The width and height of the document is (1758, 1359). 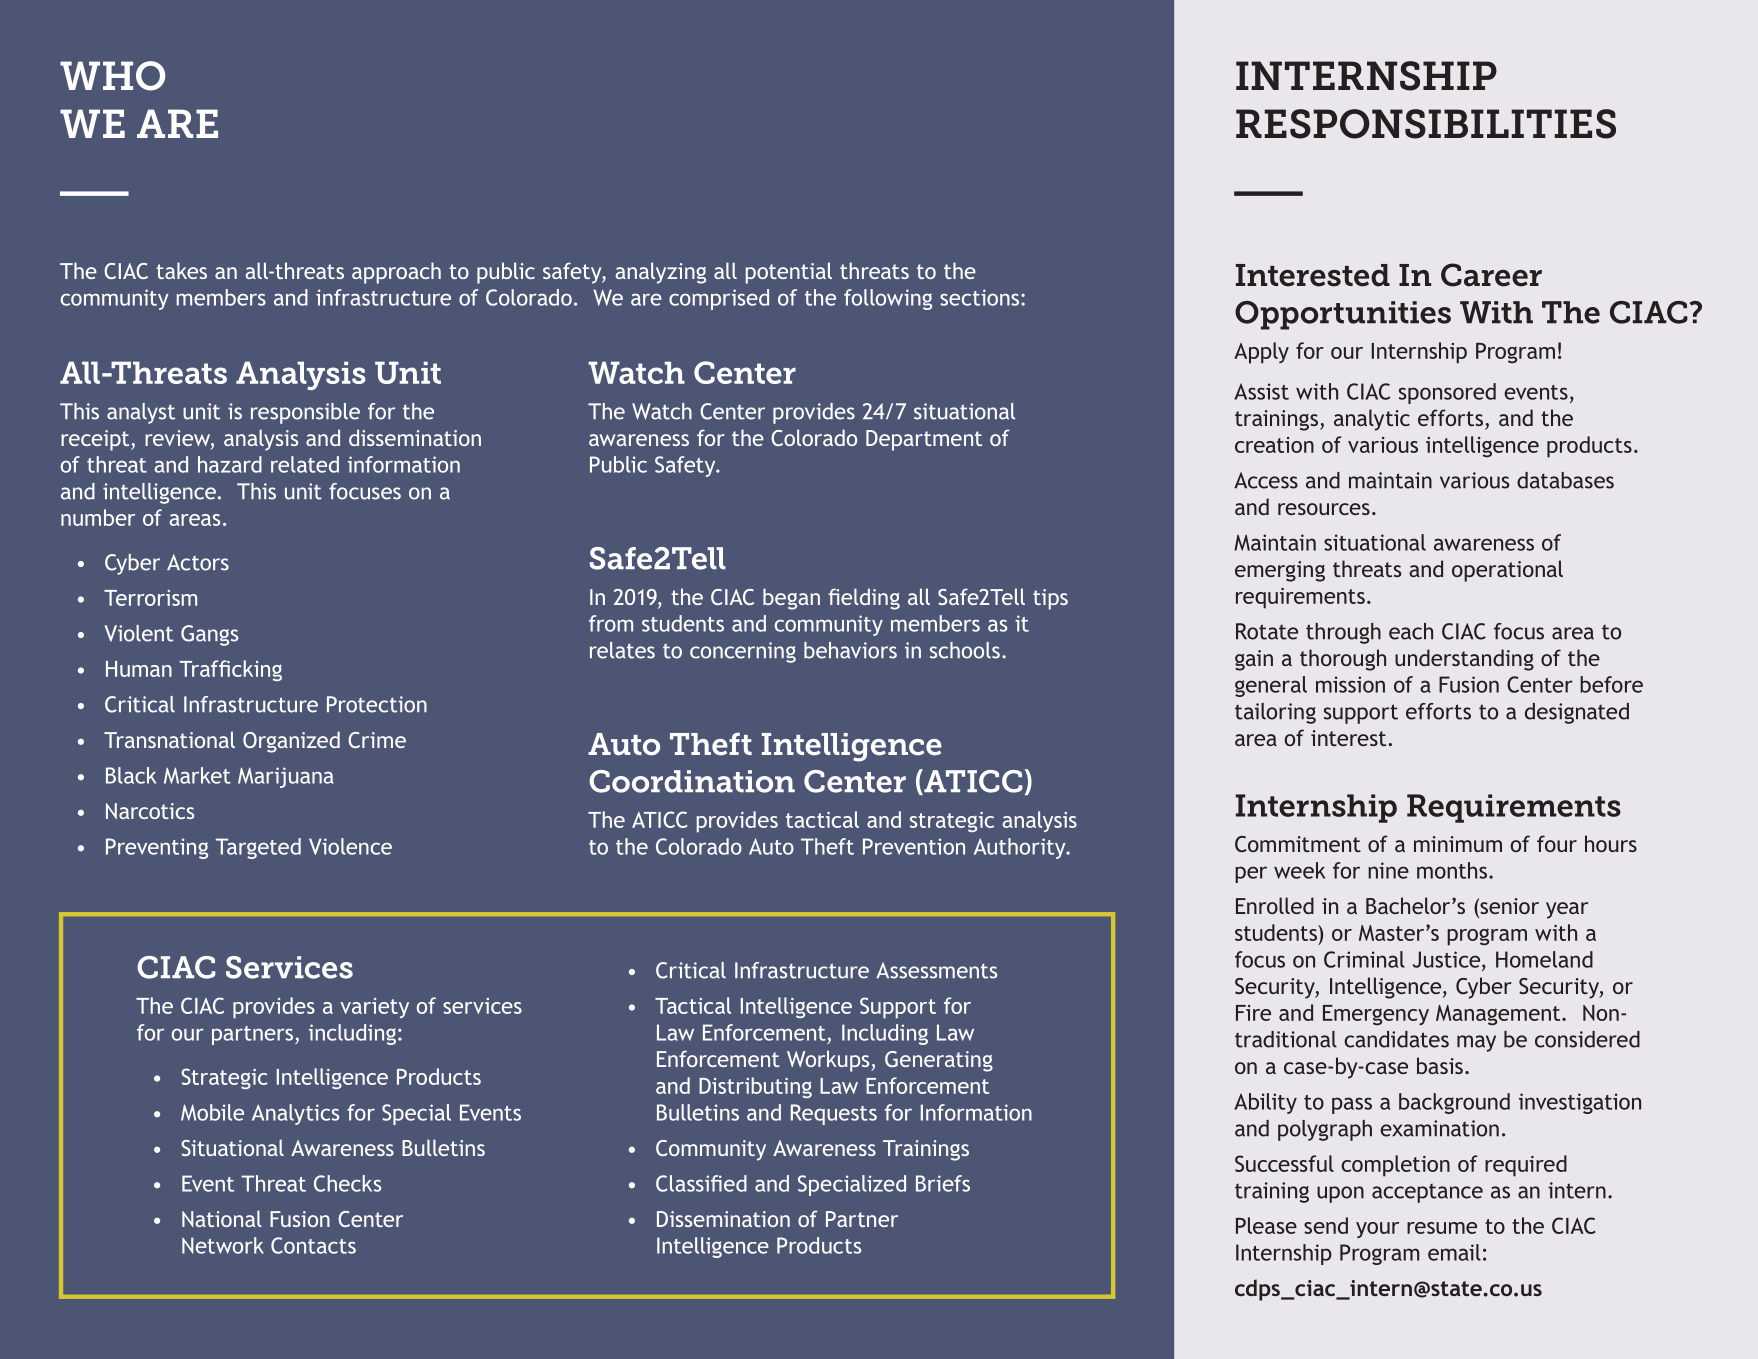 I want to click on potential, so click(x=789, y=273).
